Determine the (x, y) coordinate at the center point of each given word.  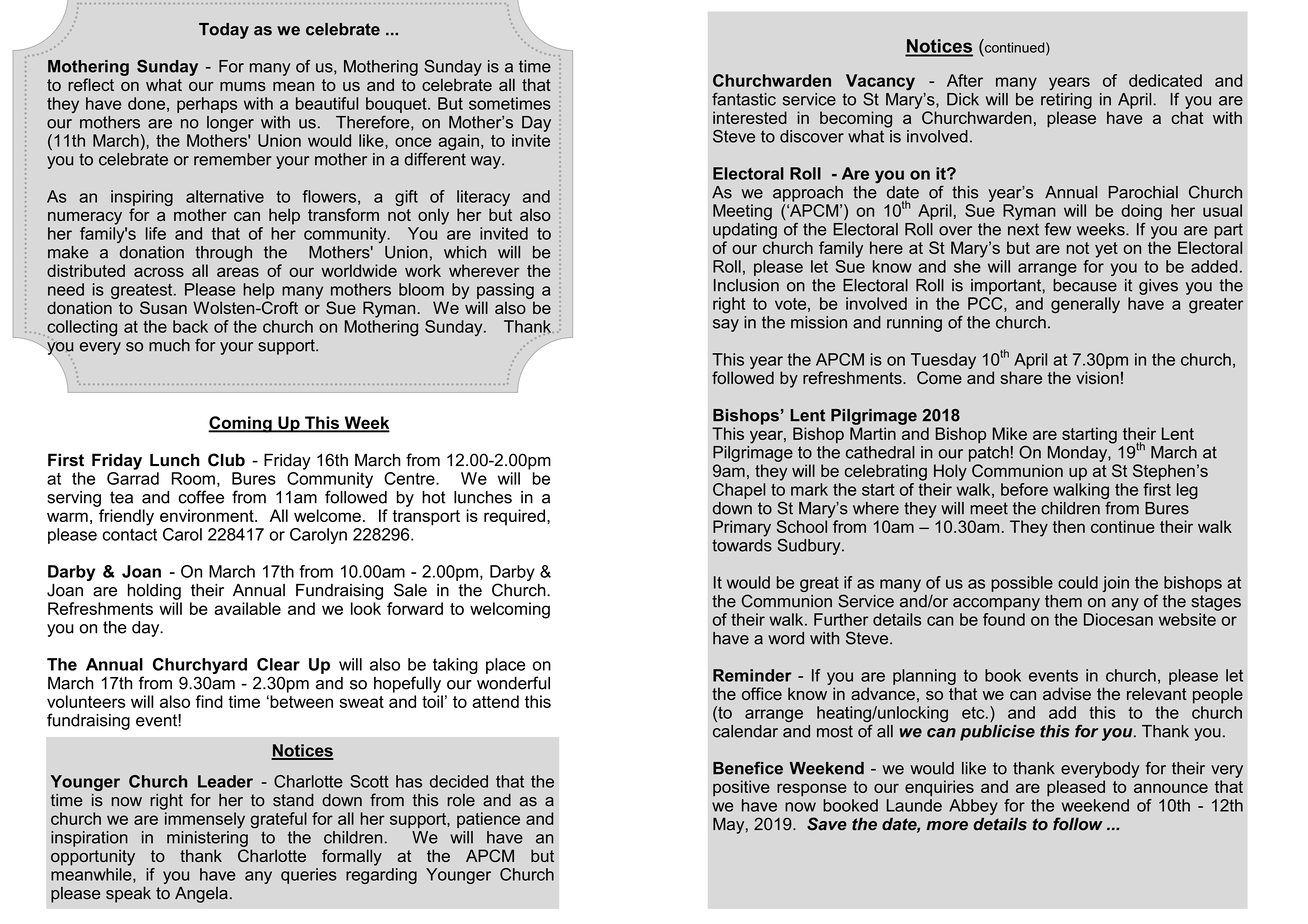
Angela (201, 894)
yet (1106, 250)
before (1024, 489)
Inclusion (746, 285)
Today (224, 31)
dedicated (1165, 80)
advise (1067, 693)
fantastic (744, 99)
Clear (278, 664)
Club (226, 460)
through (223, 254)
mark (809, 489)
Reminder (752, 675)
